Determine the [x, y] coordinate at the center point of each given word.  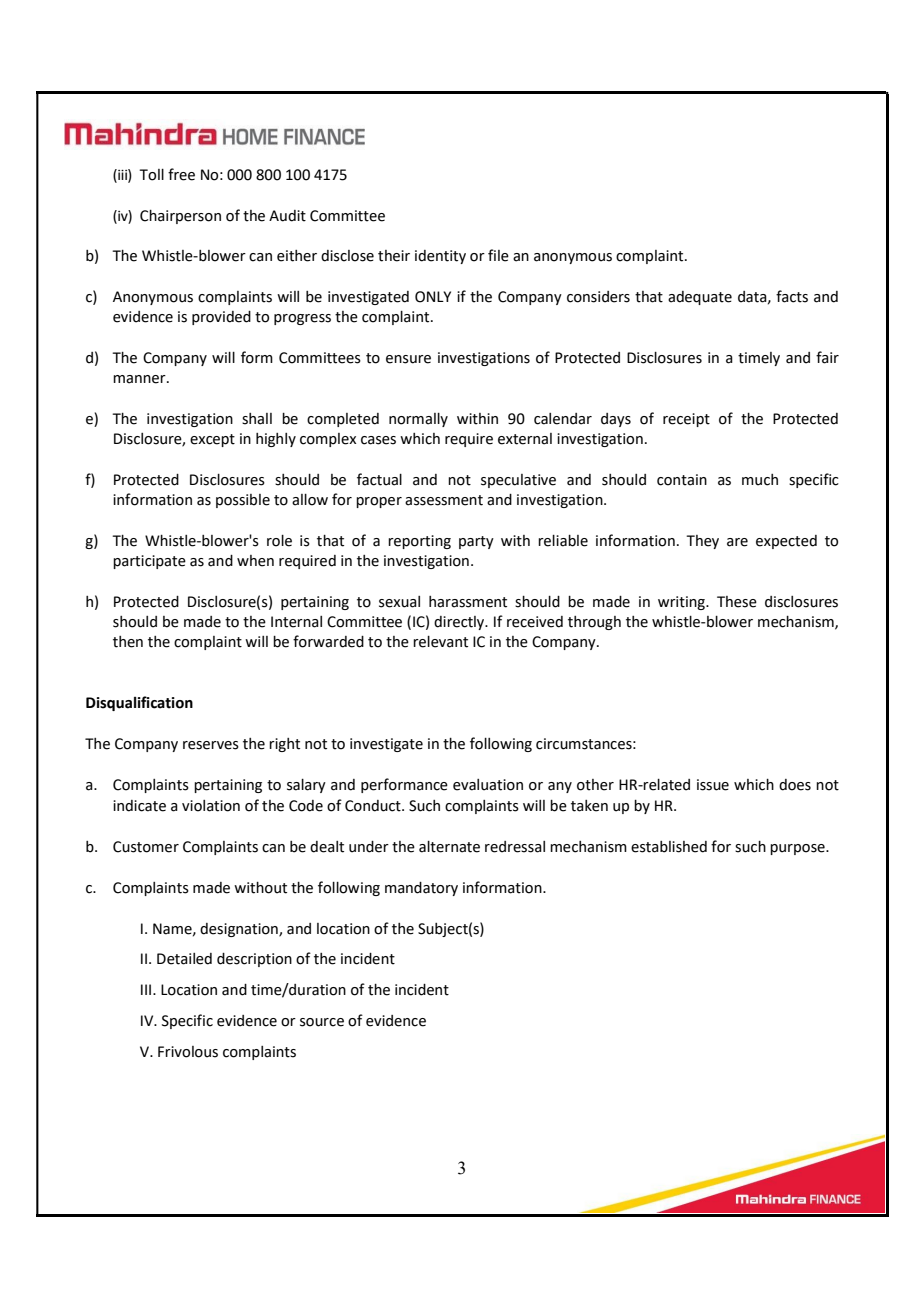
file [498, 255]
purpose [798, 849]
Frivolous [188, 1052]
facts [792, 296]
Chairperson [180, 217]
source [322, 1022]
